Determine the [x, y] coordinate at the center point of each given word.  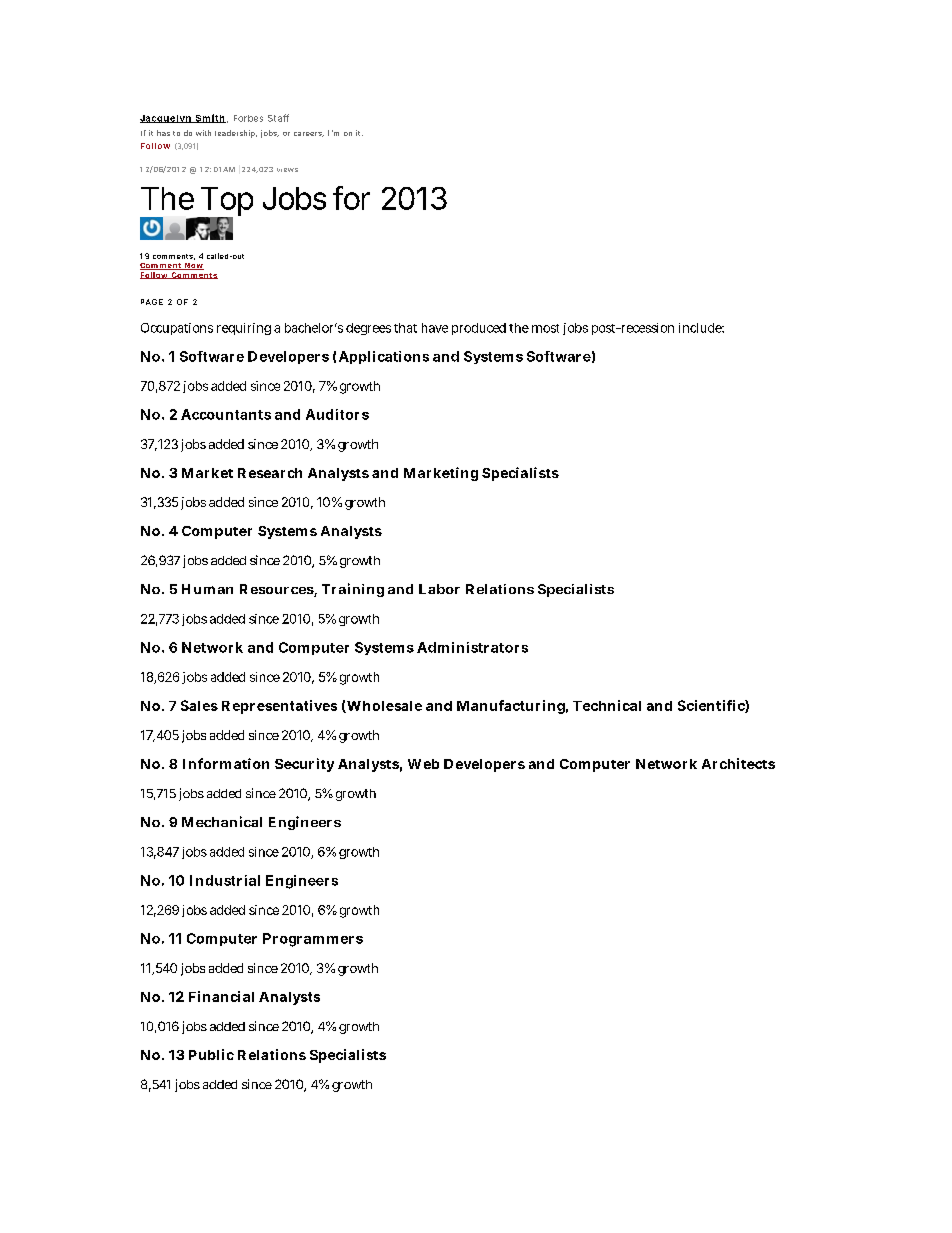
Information [226, 763]
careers [309, 134]
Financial [221, 996]
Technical [607, 705]
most [545, 328]
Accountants [226, 414]
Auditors [337, 414]
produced [479, 329]
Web [423, 764]
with [203, 133]
